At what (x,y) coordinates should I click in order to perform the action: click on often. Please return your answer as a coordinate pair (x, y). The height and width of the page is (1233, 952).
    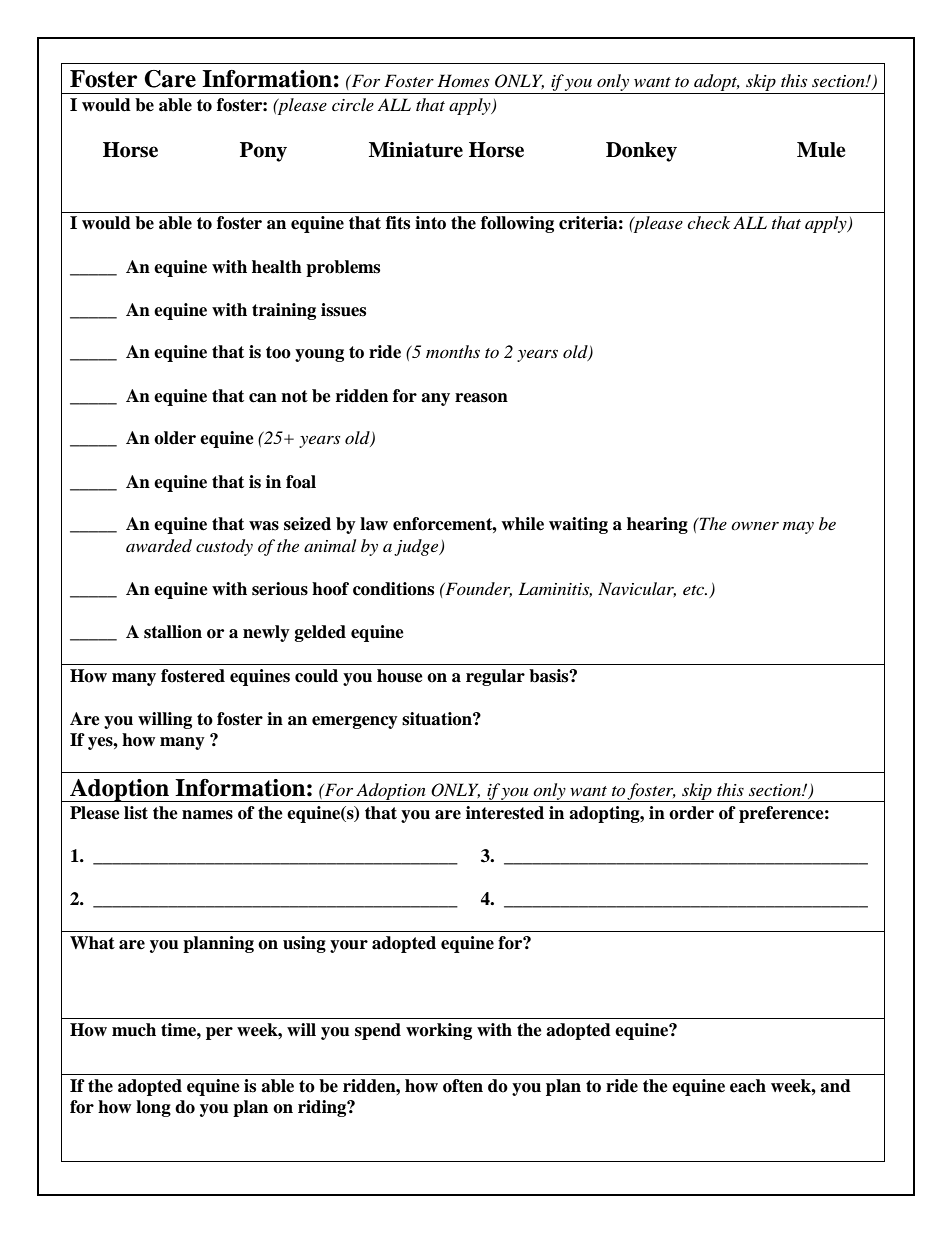
    Looking at the image, I should click on (463, 1086).
